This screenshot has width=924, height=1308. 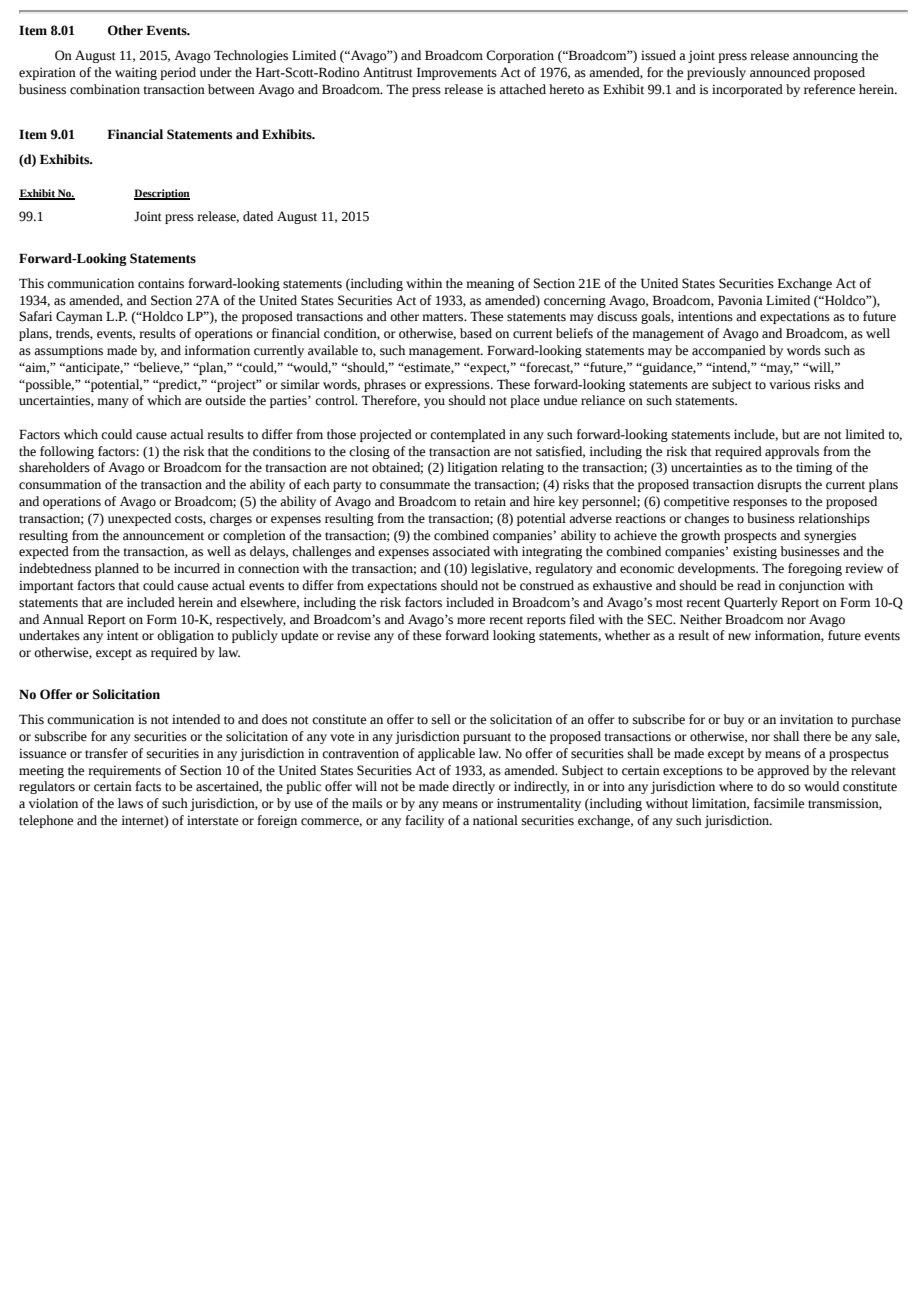 I want to click on announced, so click(x=780, y=72).
